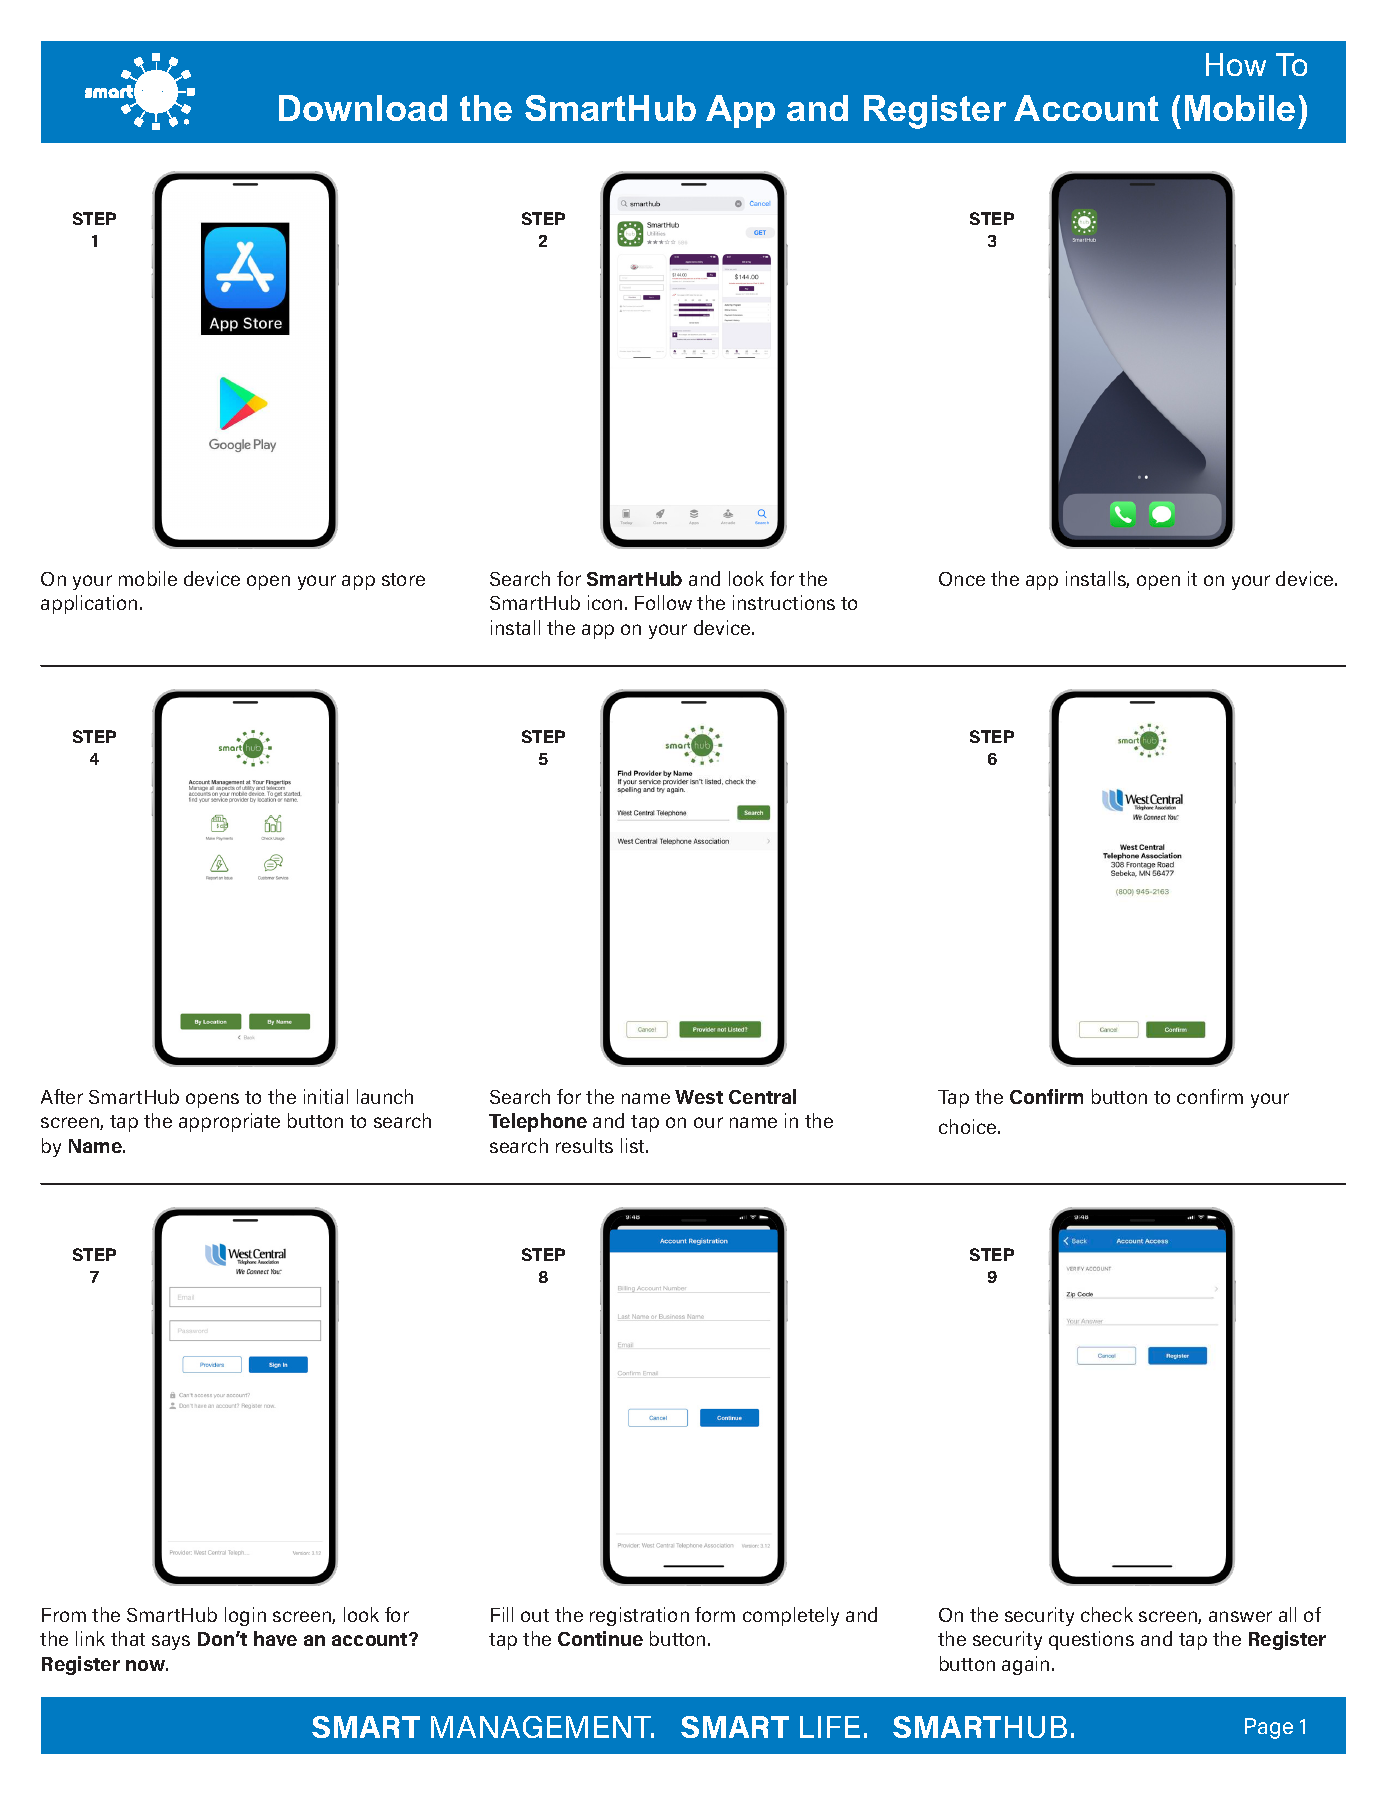 This screenshot has width=1387, height=1795. Describe the element at coordinates (663, 602) in the screenshot. I see `Follow` at that location.
